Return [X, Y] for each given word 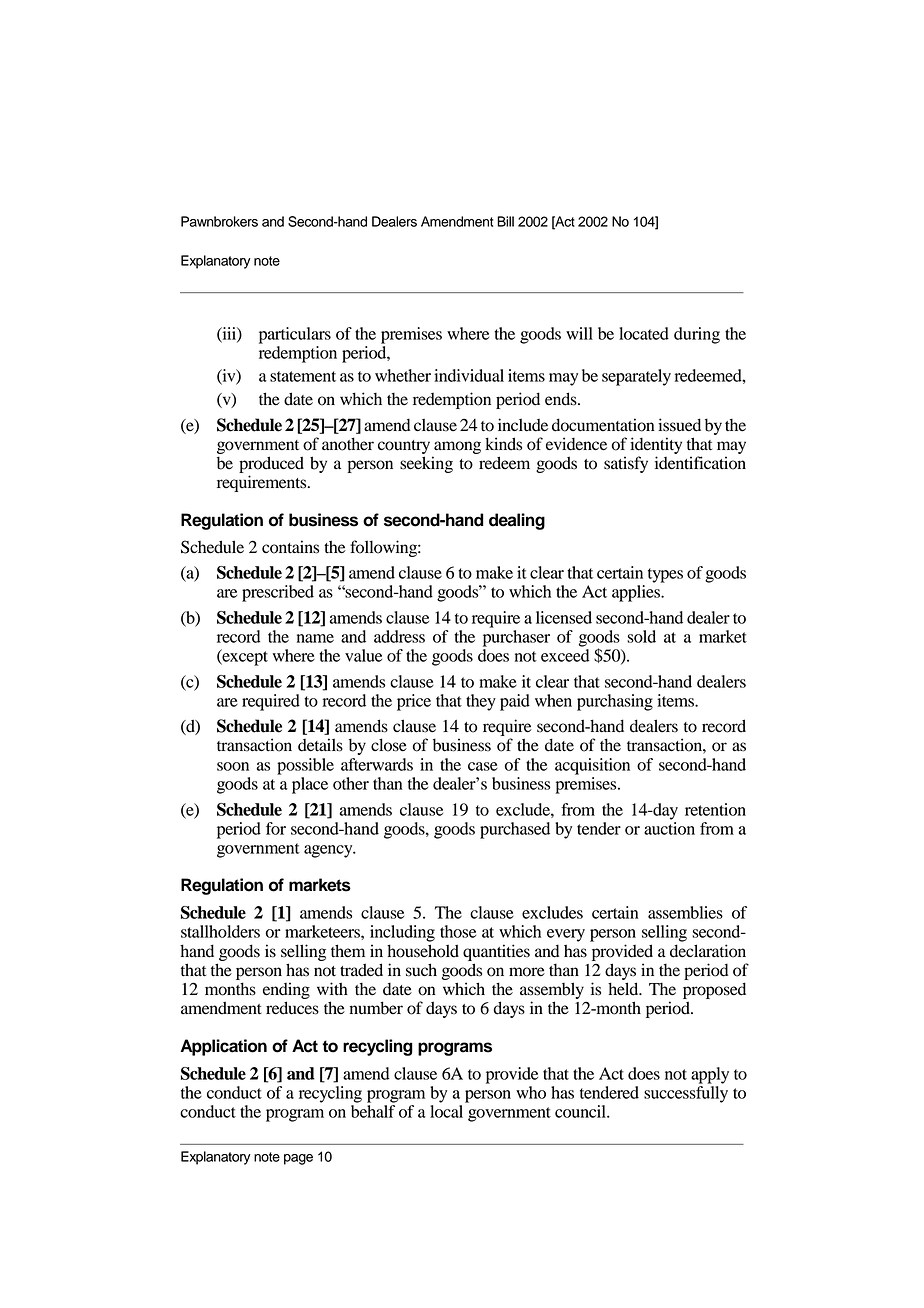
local [446, 1111]
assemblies [685, 912]
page [298, 1159]
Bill [505, 221]
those [458, 931]
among [457, 447]
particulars [295, 335]
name [315, 638]
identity [656, 445]
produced [271, 464]
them [348, 951]
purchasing [615, 702]
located [644, 333]
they [481, 702]
